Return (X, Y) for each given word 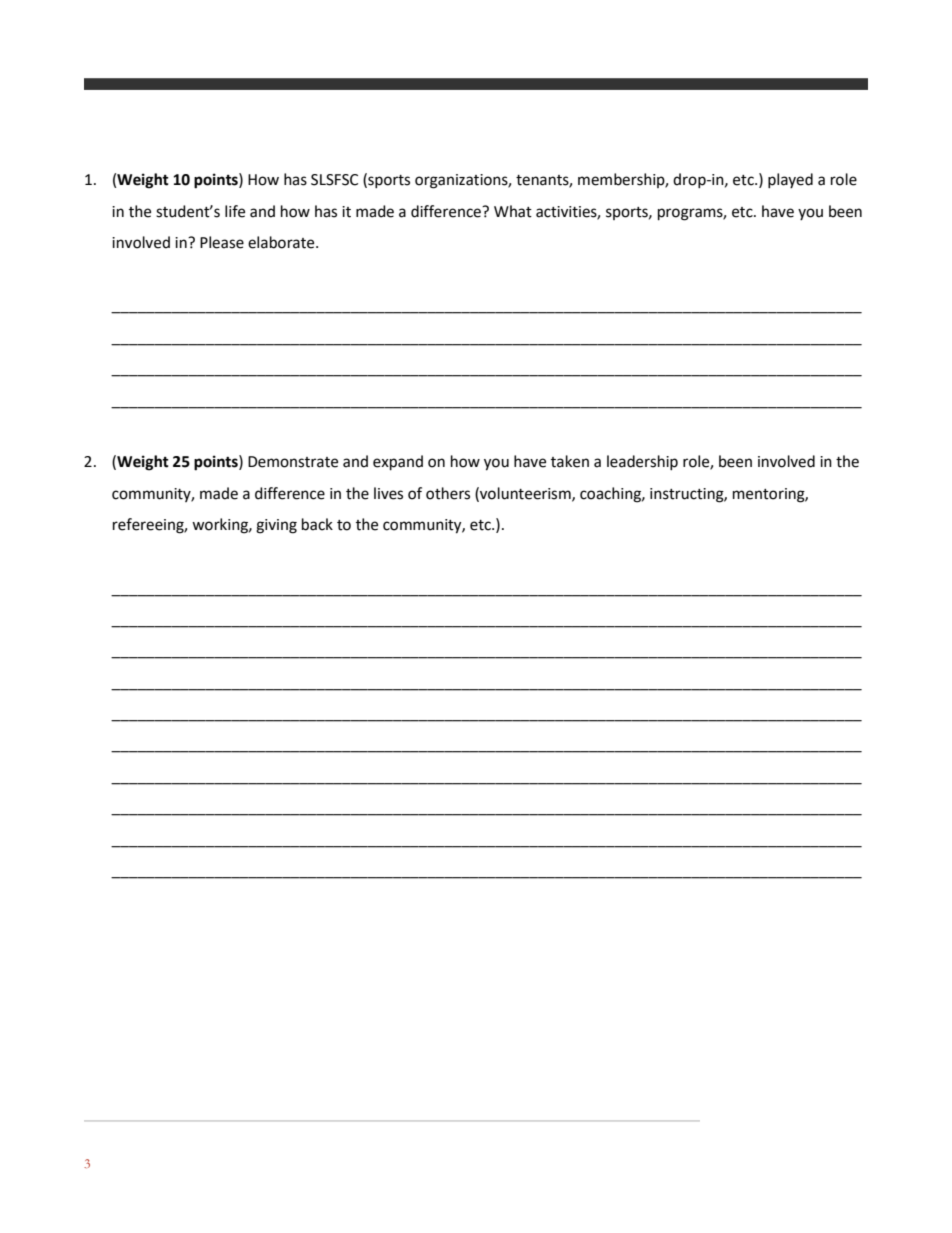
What (513, 211)
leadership (642, 462)
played (790, 180)
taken (570, 461)
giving (276, 526)
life (235, 211)
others (448, 493)
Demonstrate (293, 462)
